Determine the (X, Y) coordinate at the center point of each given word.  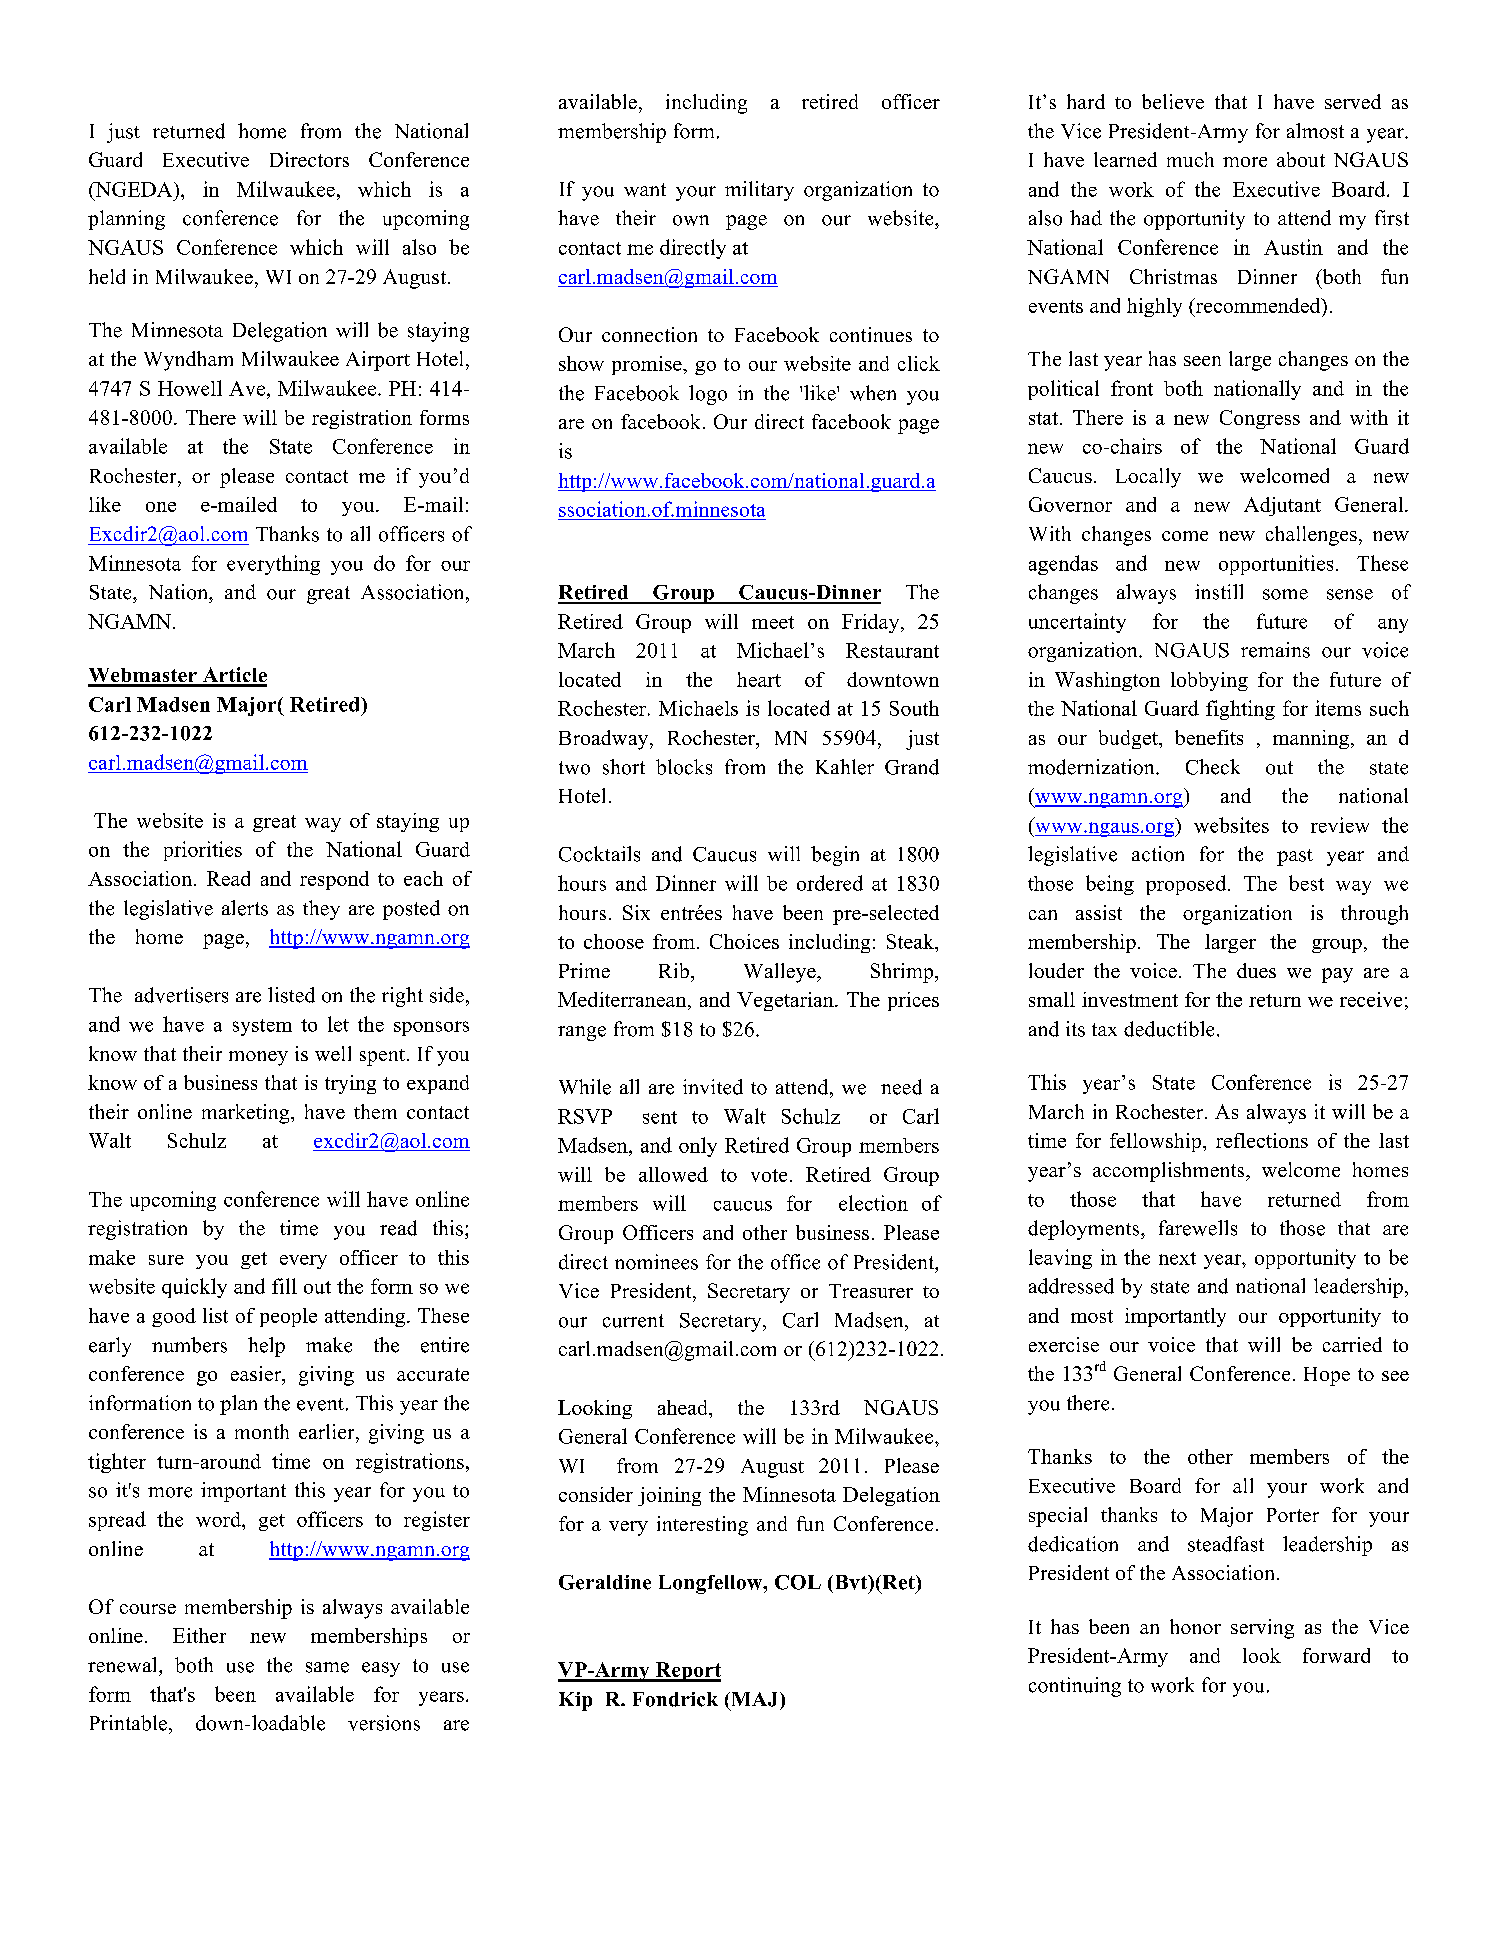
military (759, 191)
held (107, 276)
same (327, 1667)
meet (773, 622)
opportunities (1276, 565)
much (1190, 159)
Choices (744, 941)
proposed (1187, 885)
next (1177, 1258)
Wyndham (188, 361)
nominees (656, 1262)
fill (284, 1286)
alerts (245, 908)
